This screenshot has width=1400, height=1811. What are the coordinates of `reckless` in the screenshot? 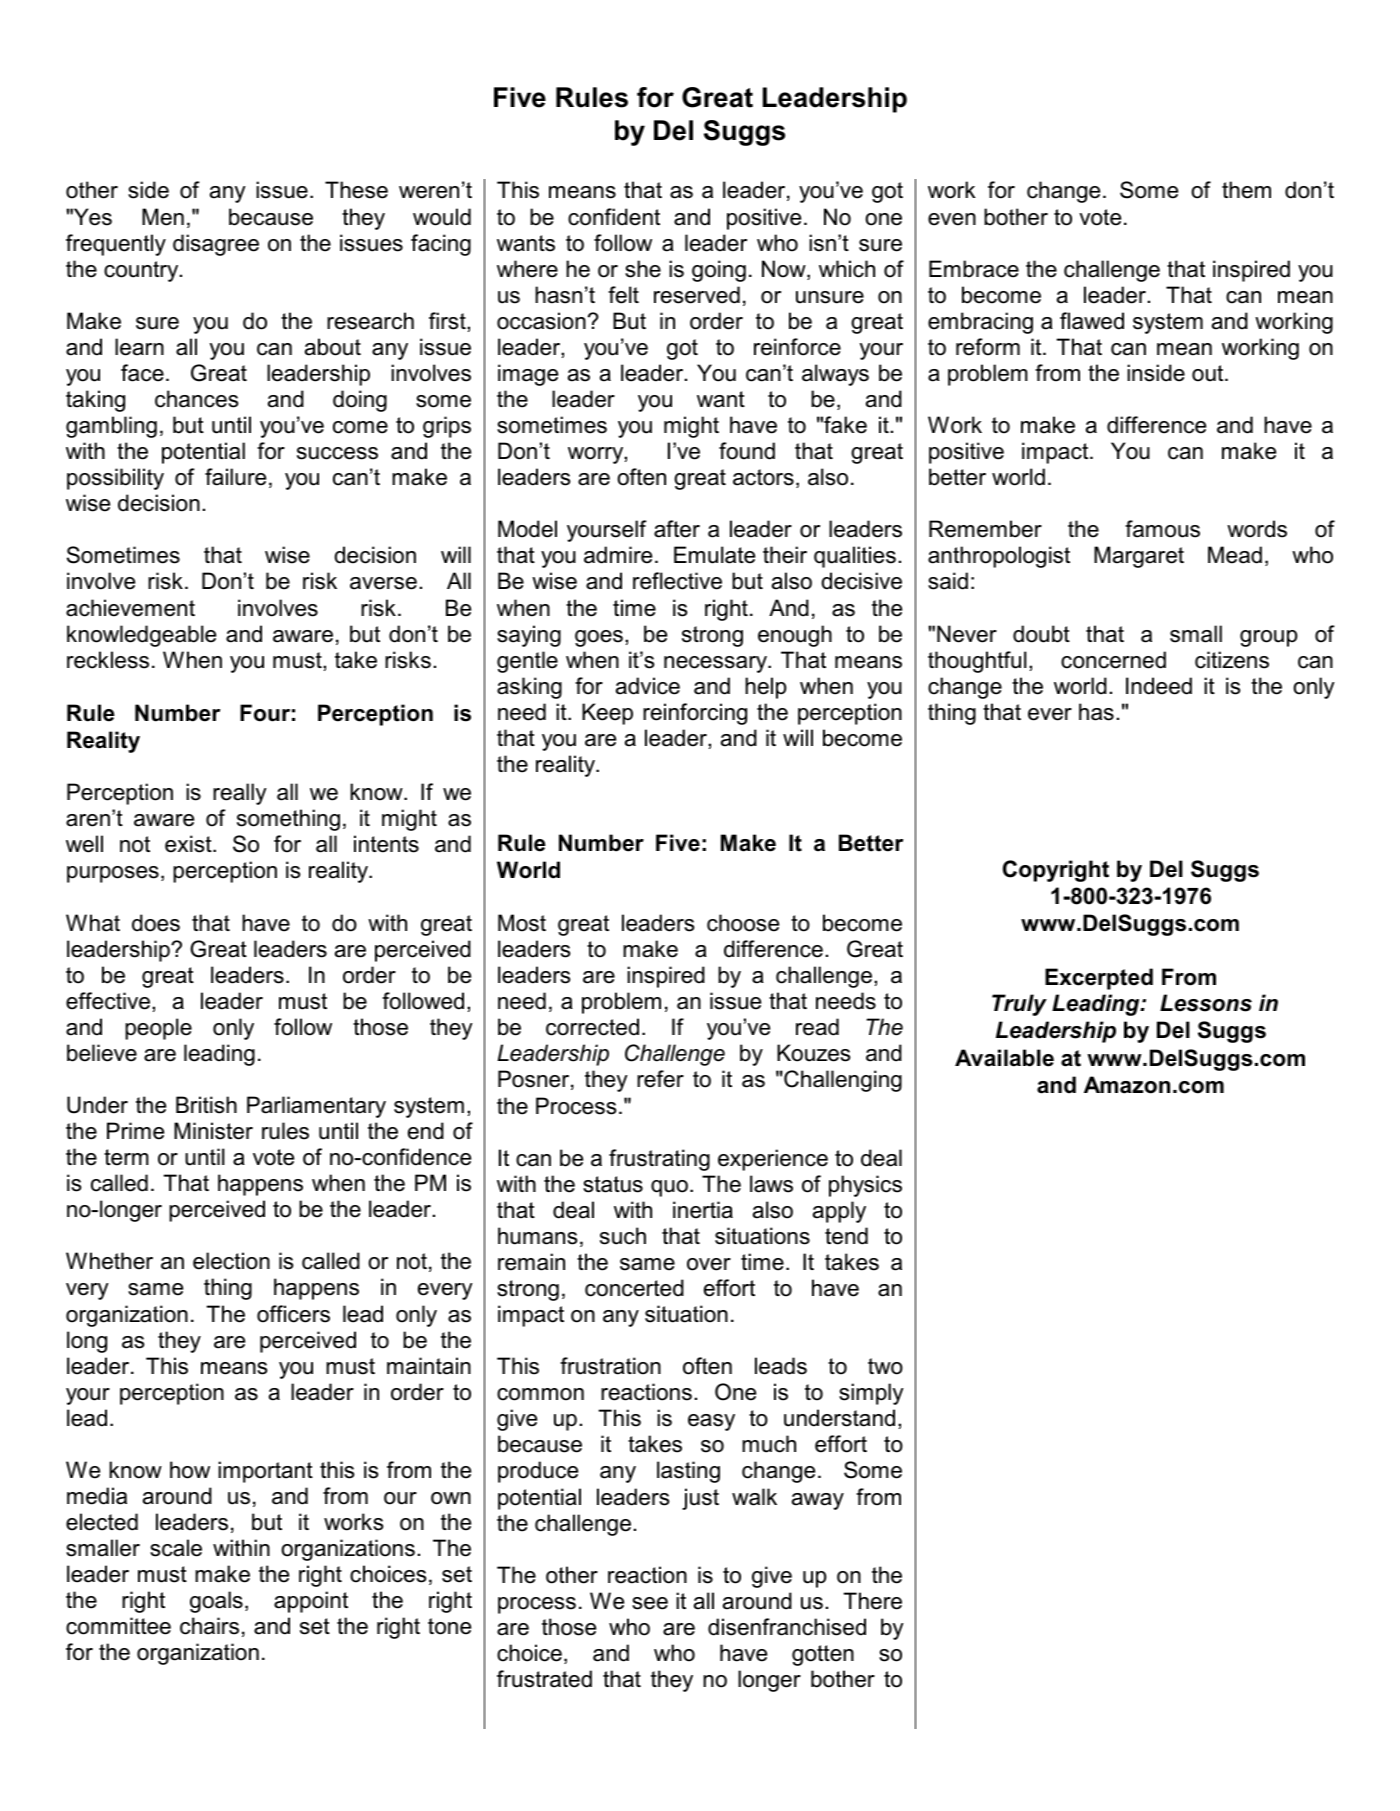 It's located at (108, 660).
